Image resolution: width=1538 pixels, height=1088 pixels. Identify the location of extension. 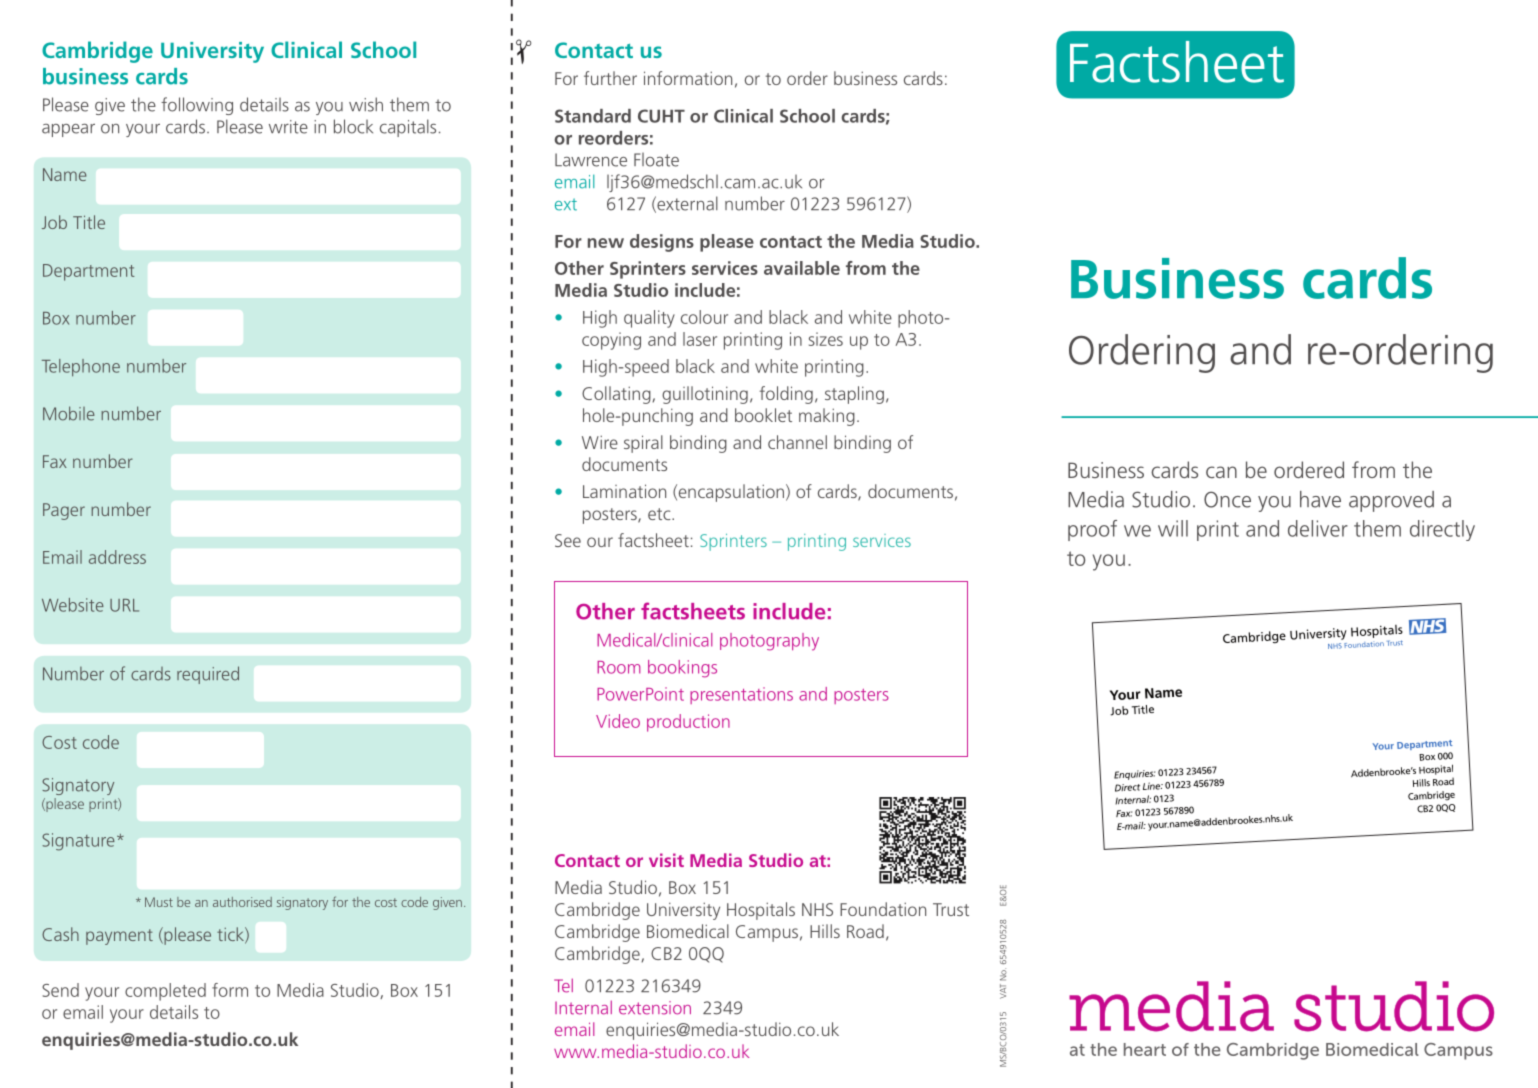
(655, 1008).
